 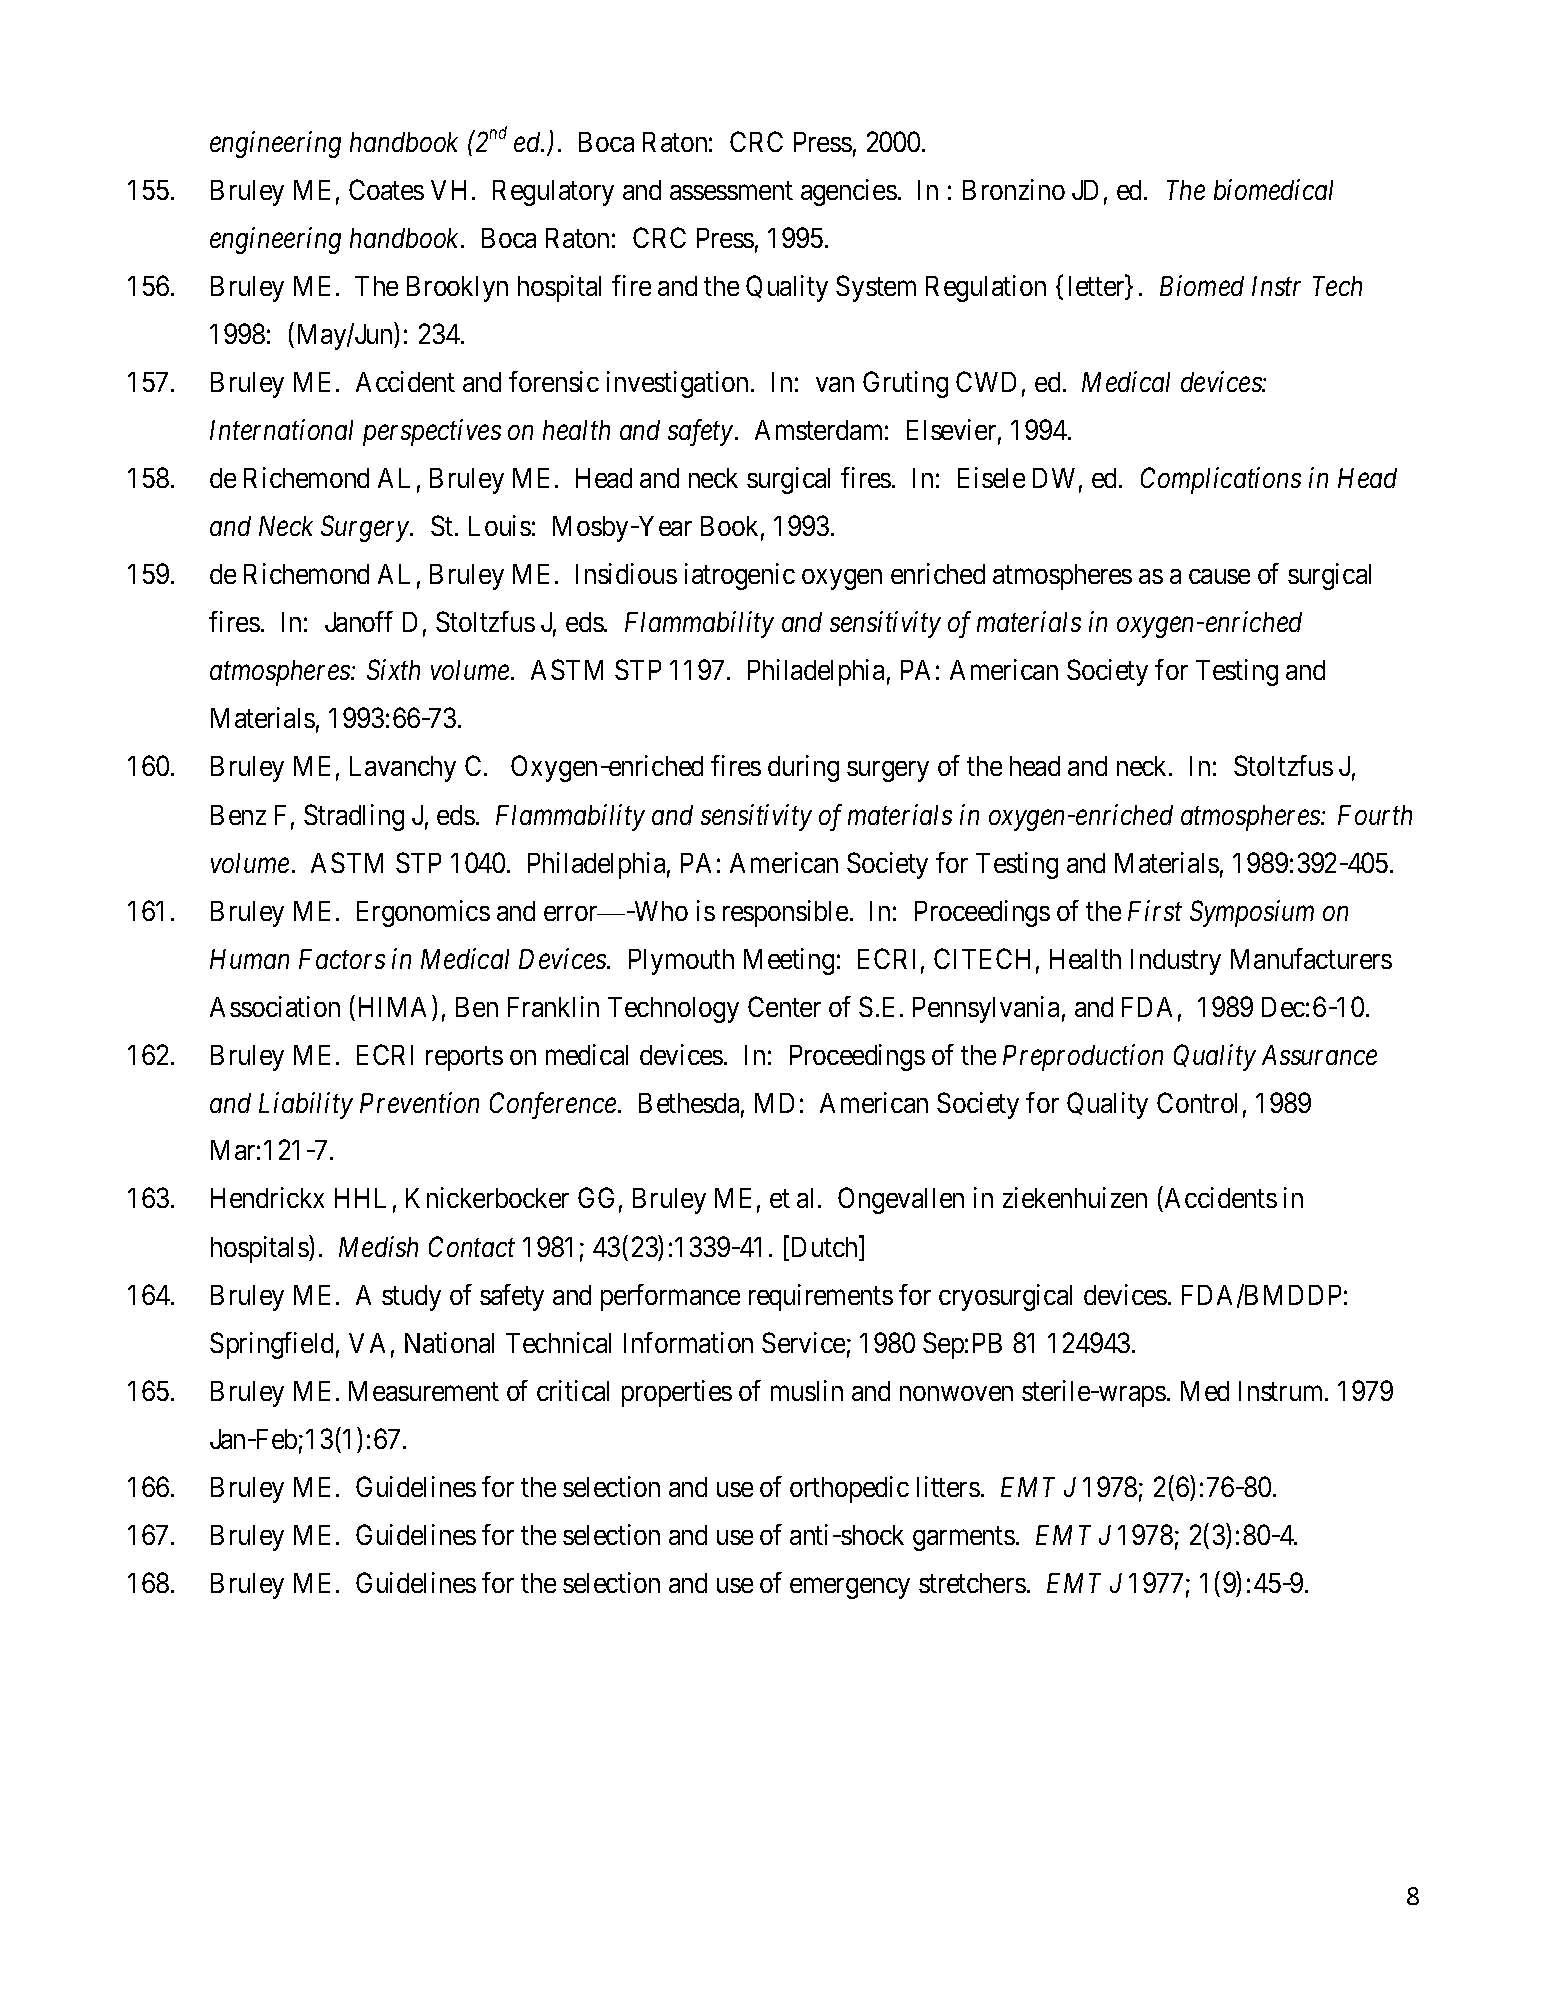 What do you see at coordinates (472, 1246) in the image?
I see `Contact` at bounding box center [472, 1246].
